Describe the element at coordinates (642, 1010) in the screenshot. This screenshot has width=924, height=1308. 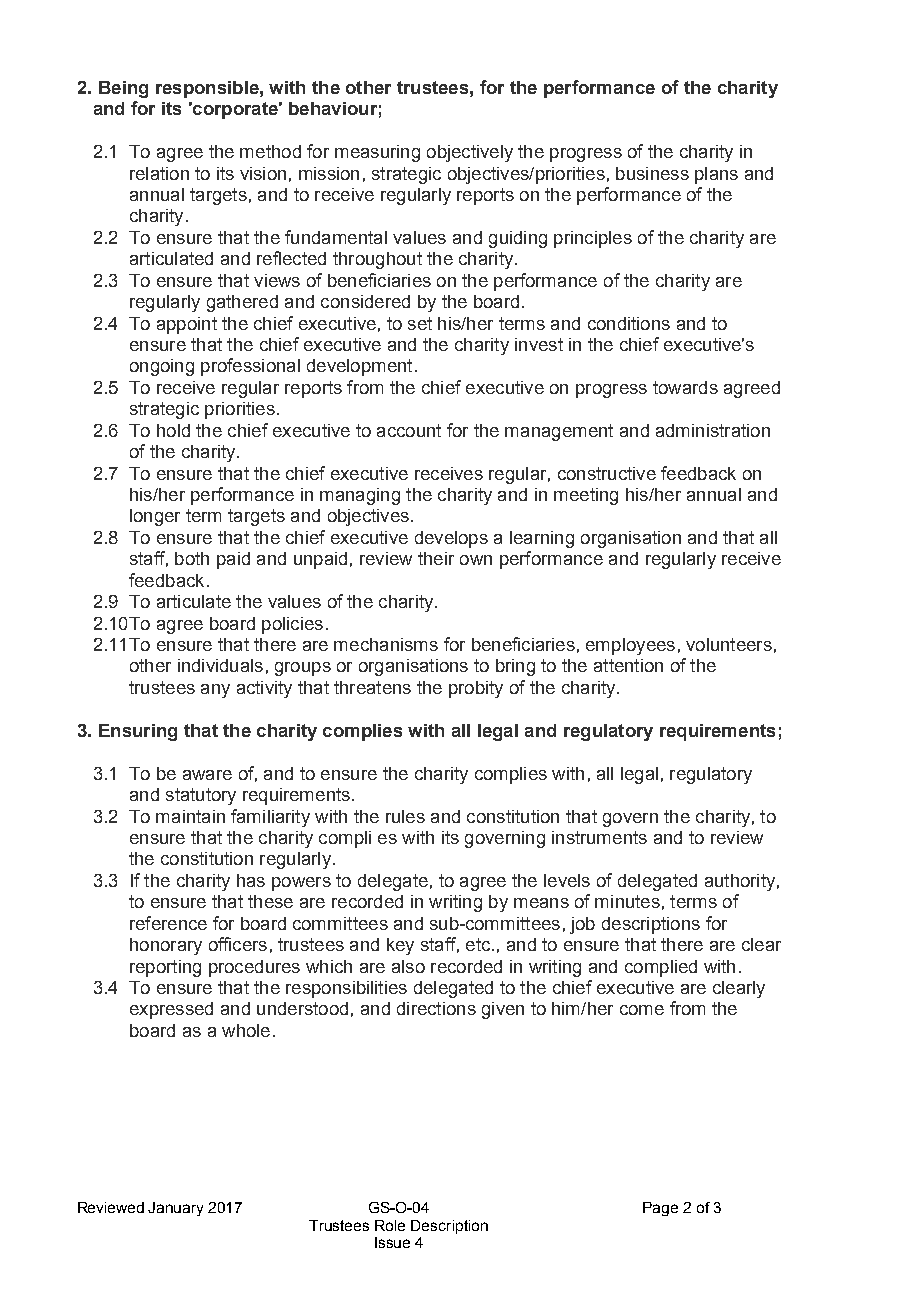
I see `come` at that location.
